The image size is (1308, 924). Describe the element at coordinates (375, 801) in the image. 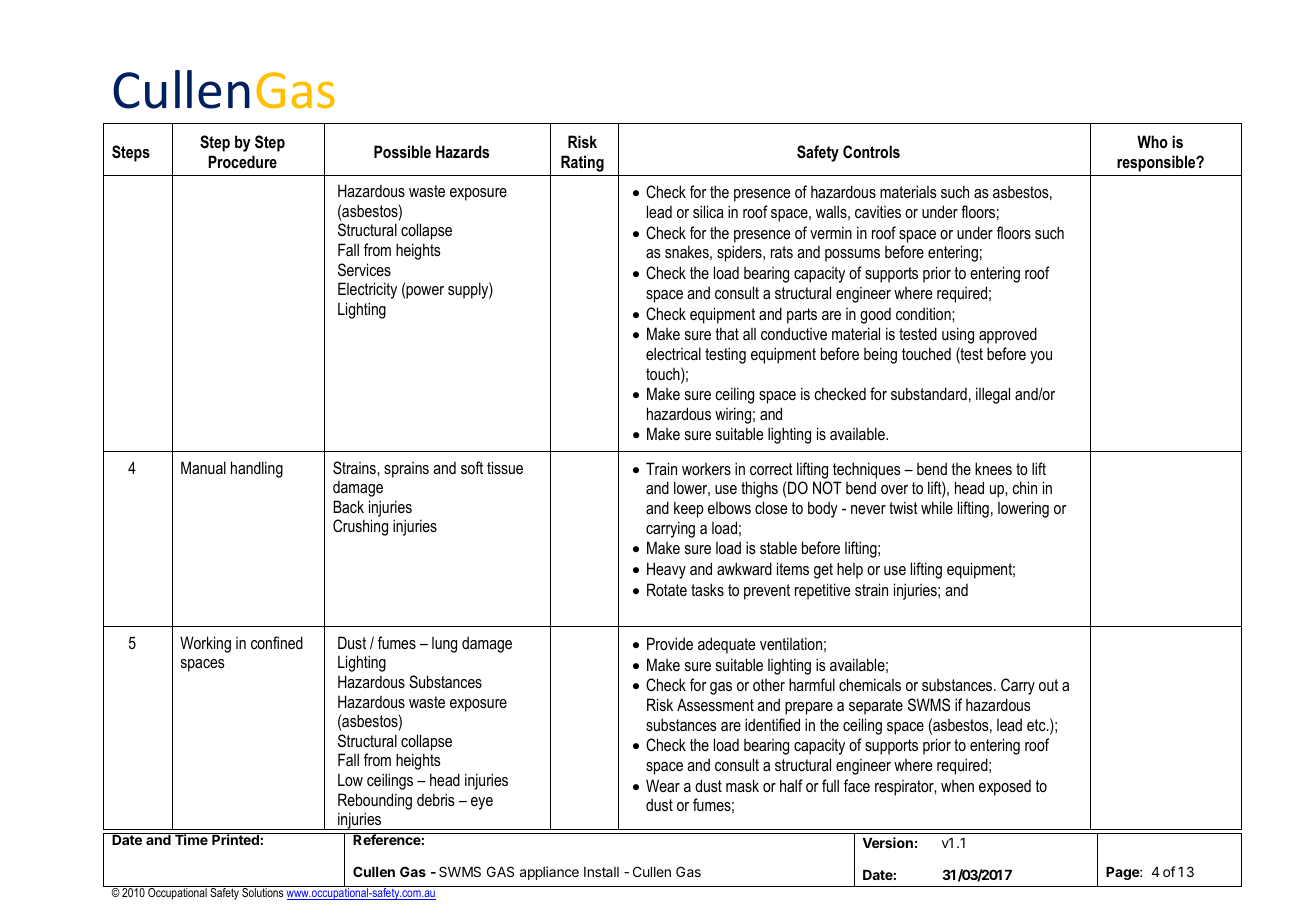

I see `Rebounding` at that location.
